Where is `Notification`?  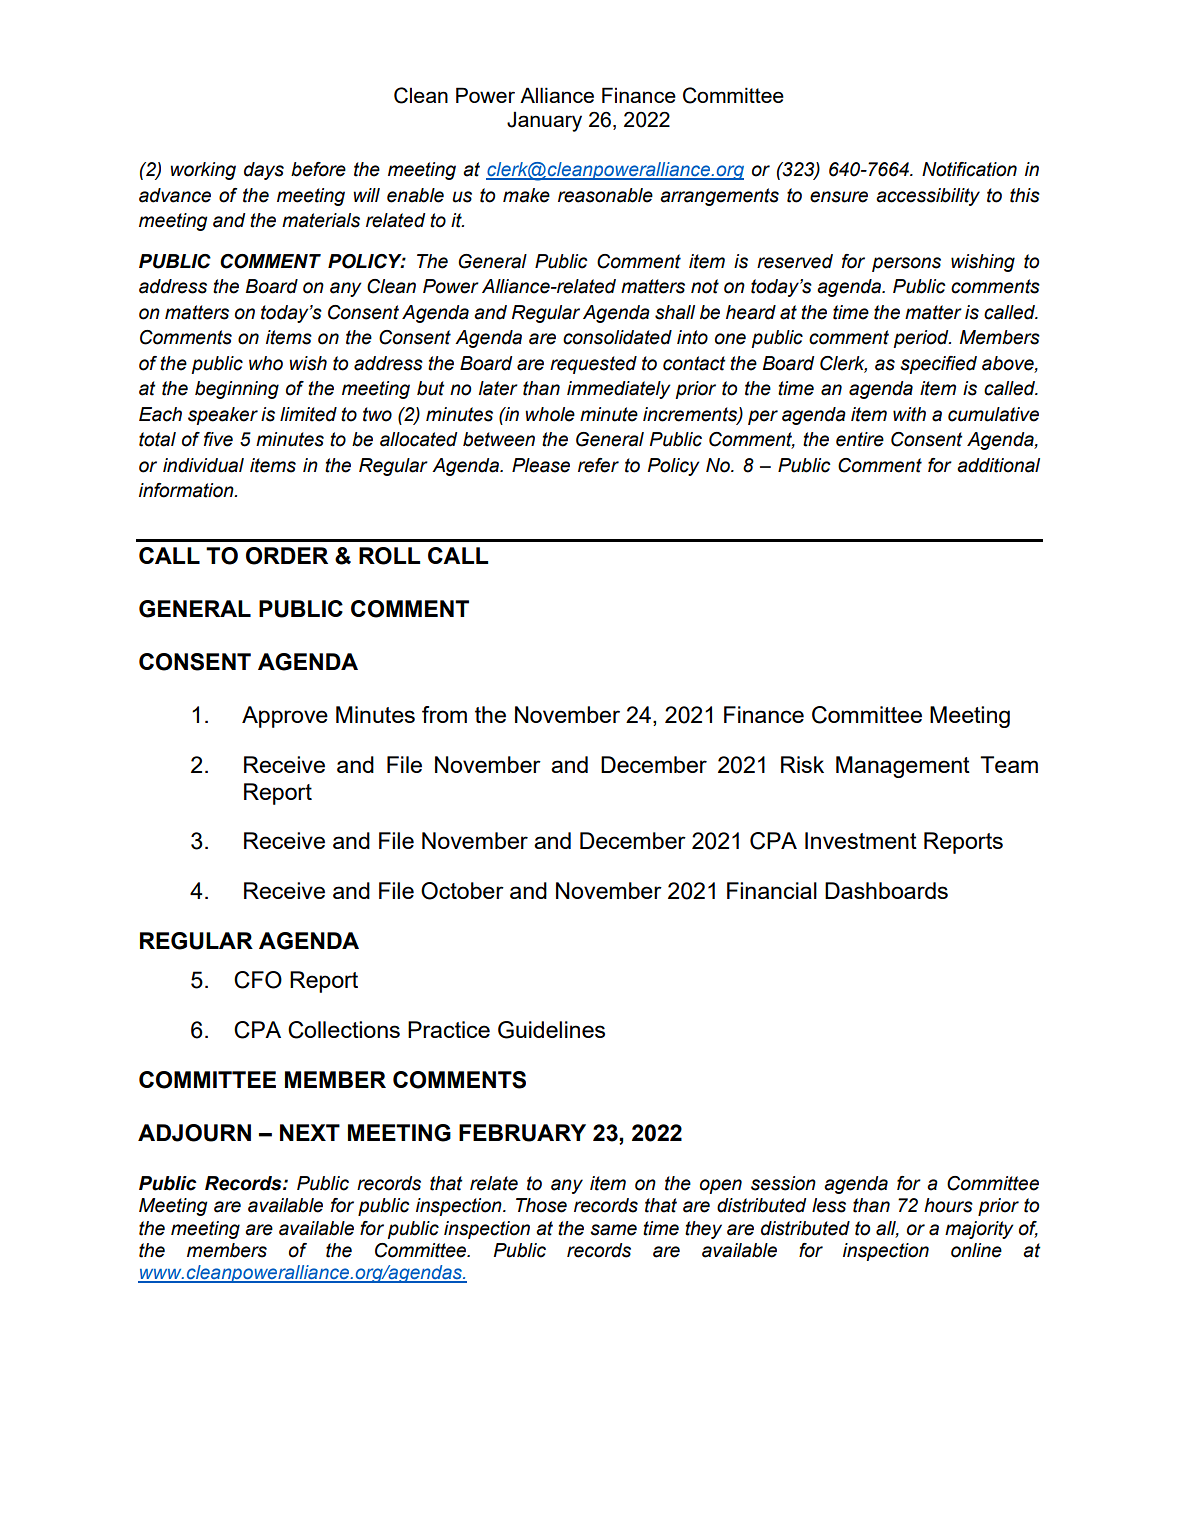
Notification is located at coordinates (969, 169).
